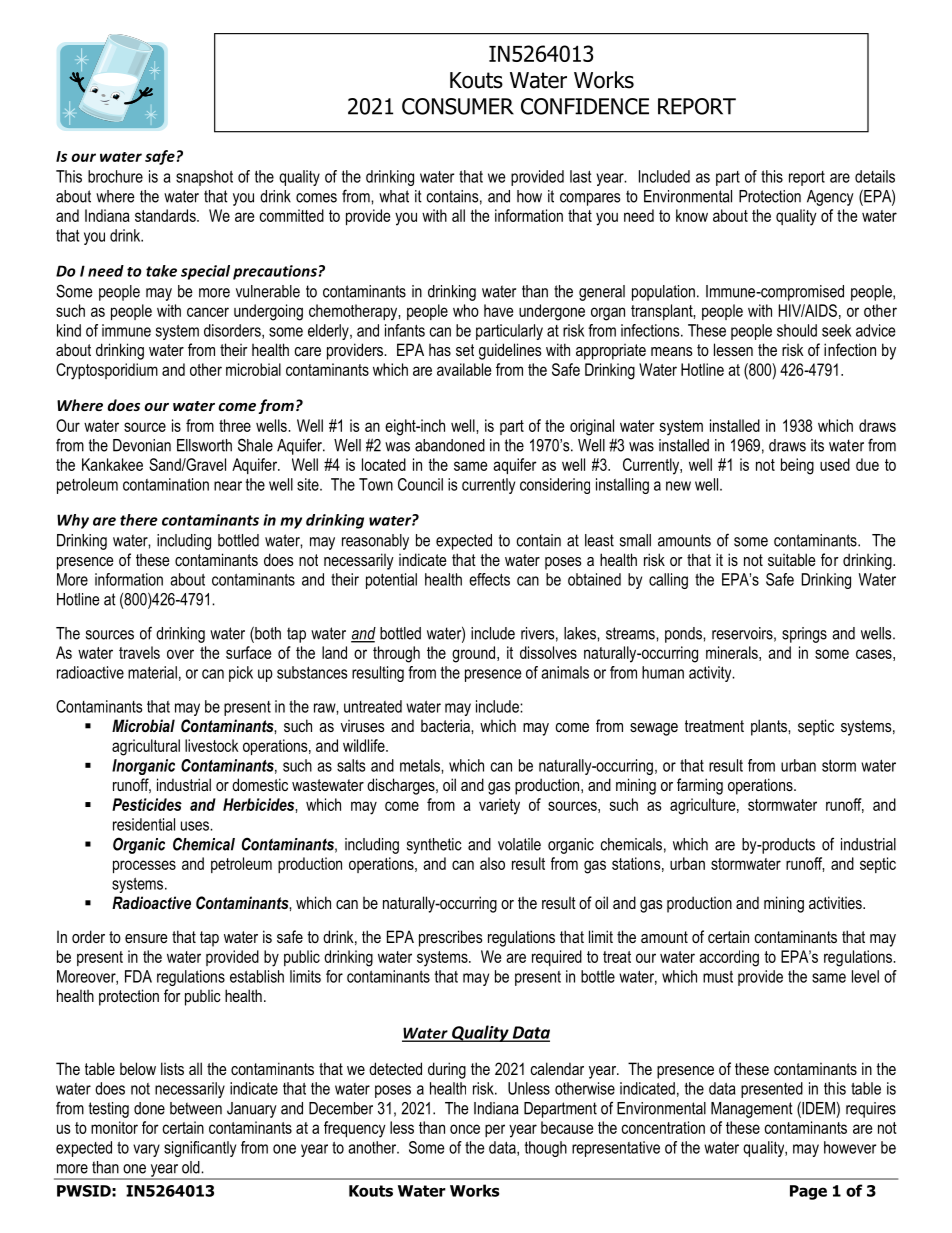  What do you see at coordinates (830, 198) in the screenshot?
I see `Agency` at bounding box center [830, 198].
